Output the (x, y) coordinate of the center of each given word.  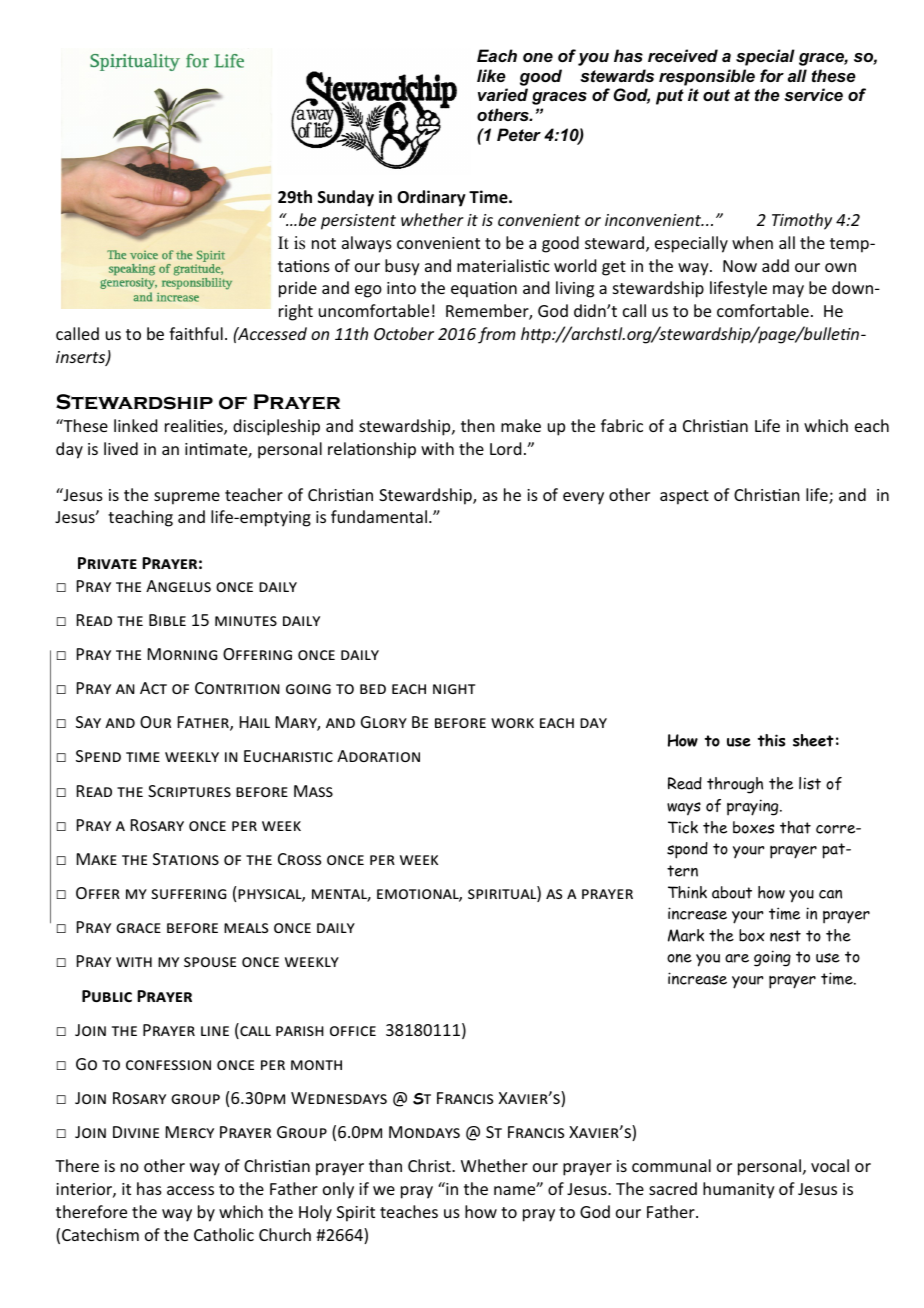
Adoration (378, 756)
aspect (684, 497)
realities (195, 427)
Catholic (224, 1234)
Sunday (346, 198)
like (491, 75)
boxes (753, 827)
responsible (707, 77)
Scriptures (189, 791)
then (478, 425)
